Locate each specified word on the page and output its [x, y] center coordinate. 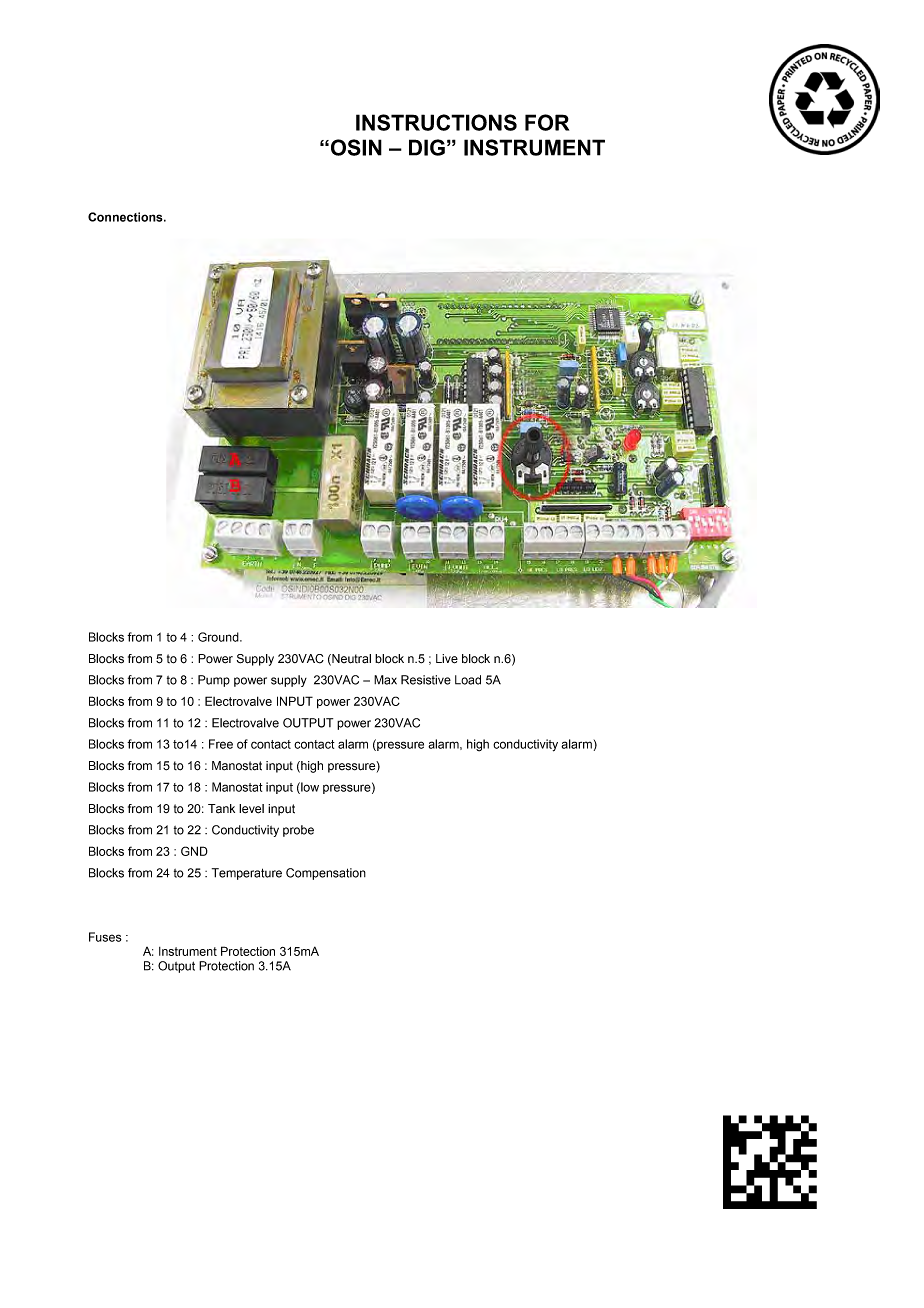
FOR [547, 122]
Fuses [105, 937]
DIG [427, 147]
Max [385, 680]
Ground [219, 637]
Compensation [326, 874]
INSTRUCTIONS [436, 122]
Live [447, 659]
